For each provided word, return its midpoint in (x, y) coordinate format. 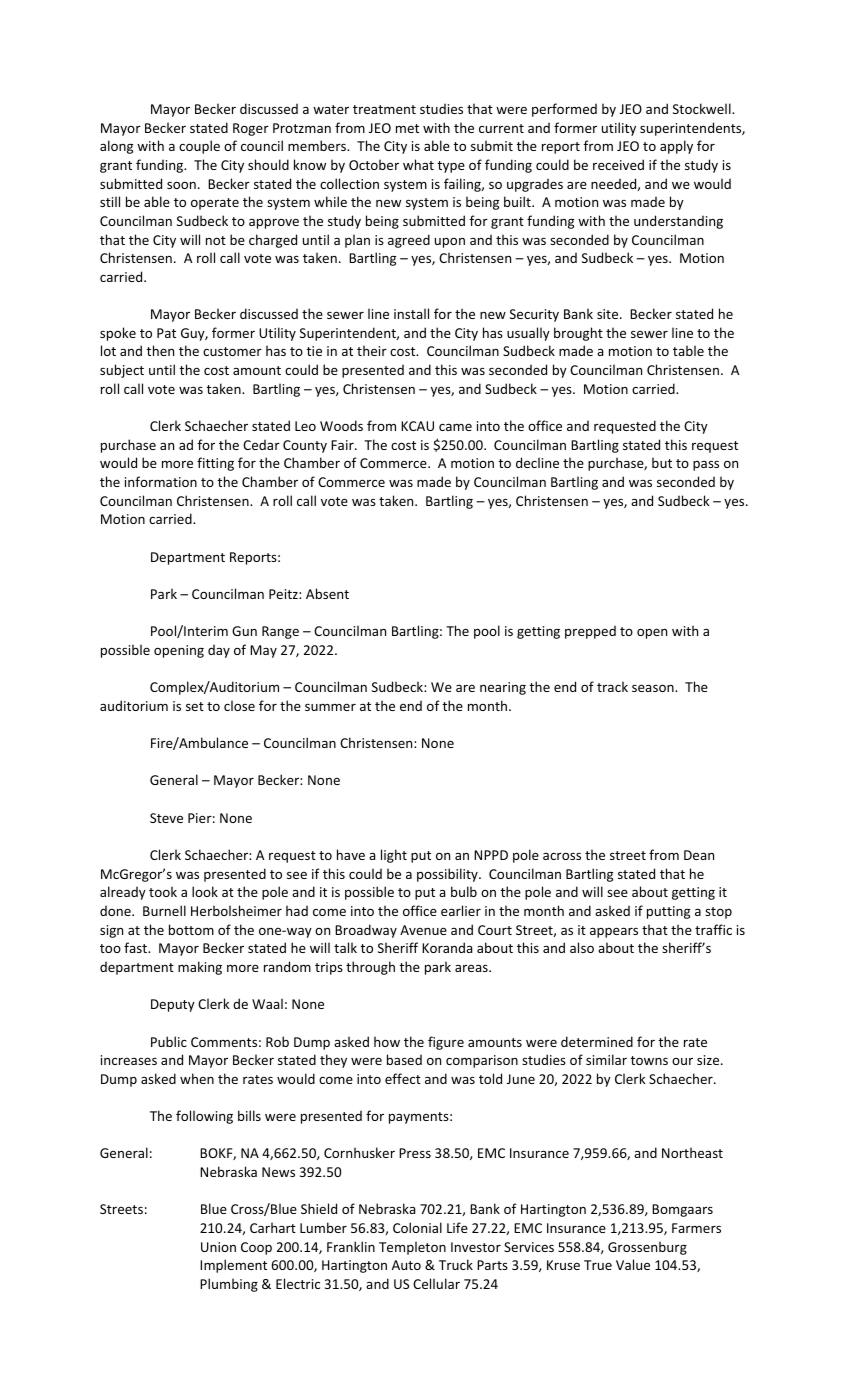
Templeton (412, 1248)
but (662, 462)
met (407, 128)
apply (676, 147)
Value (633, 1264)
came (455, 427)
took (163, 891)
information (161, 481)
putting (668, 912)
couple (199, 147)
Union (218, 1247)
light (394, 856)
